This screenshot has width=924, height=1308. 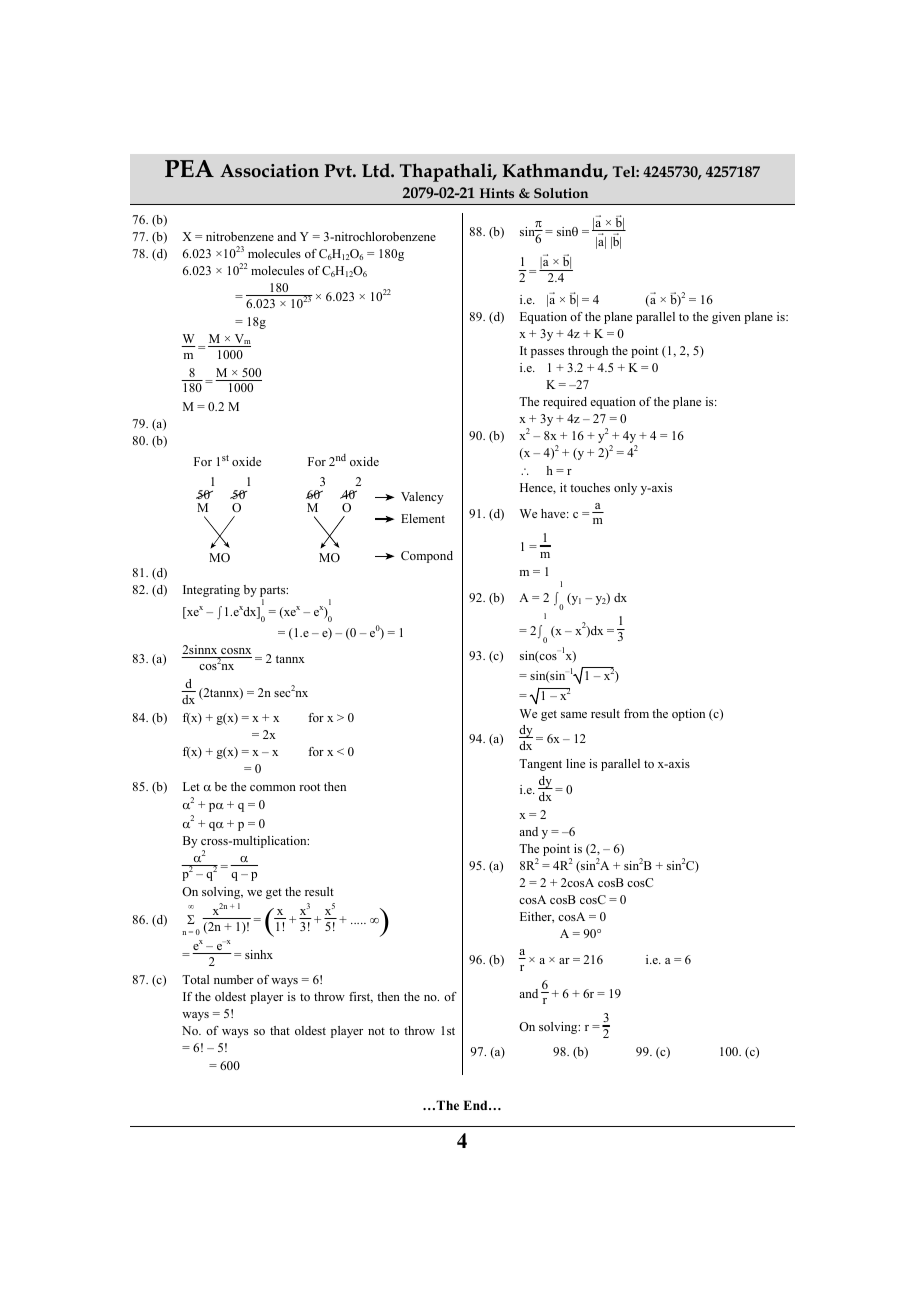 What do you see at coordinates (423, 518) in the screenshot?
I see `Element` at bounding box center [423, 518].
